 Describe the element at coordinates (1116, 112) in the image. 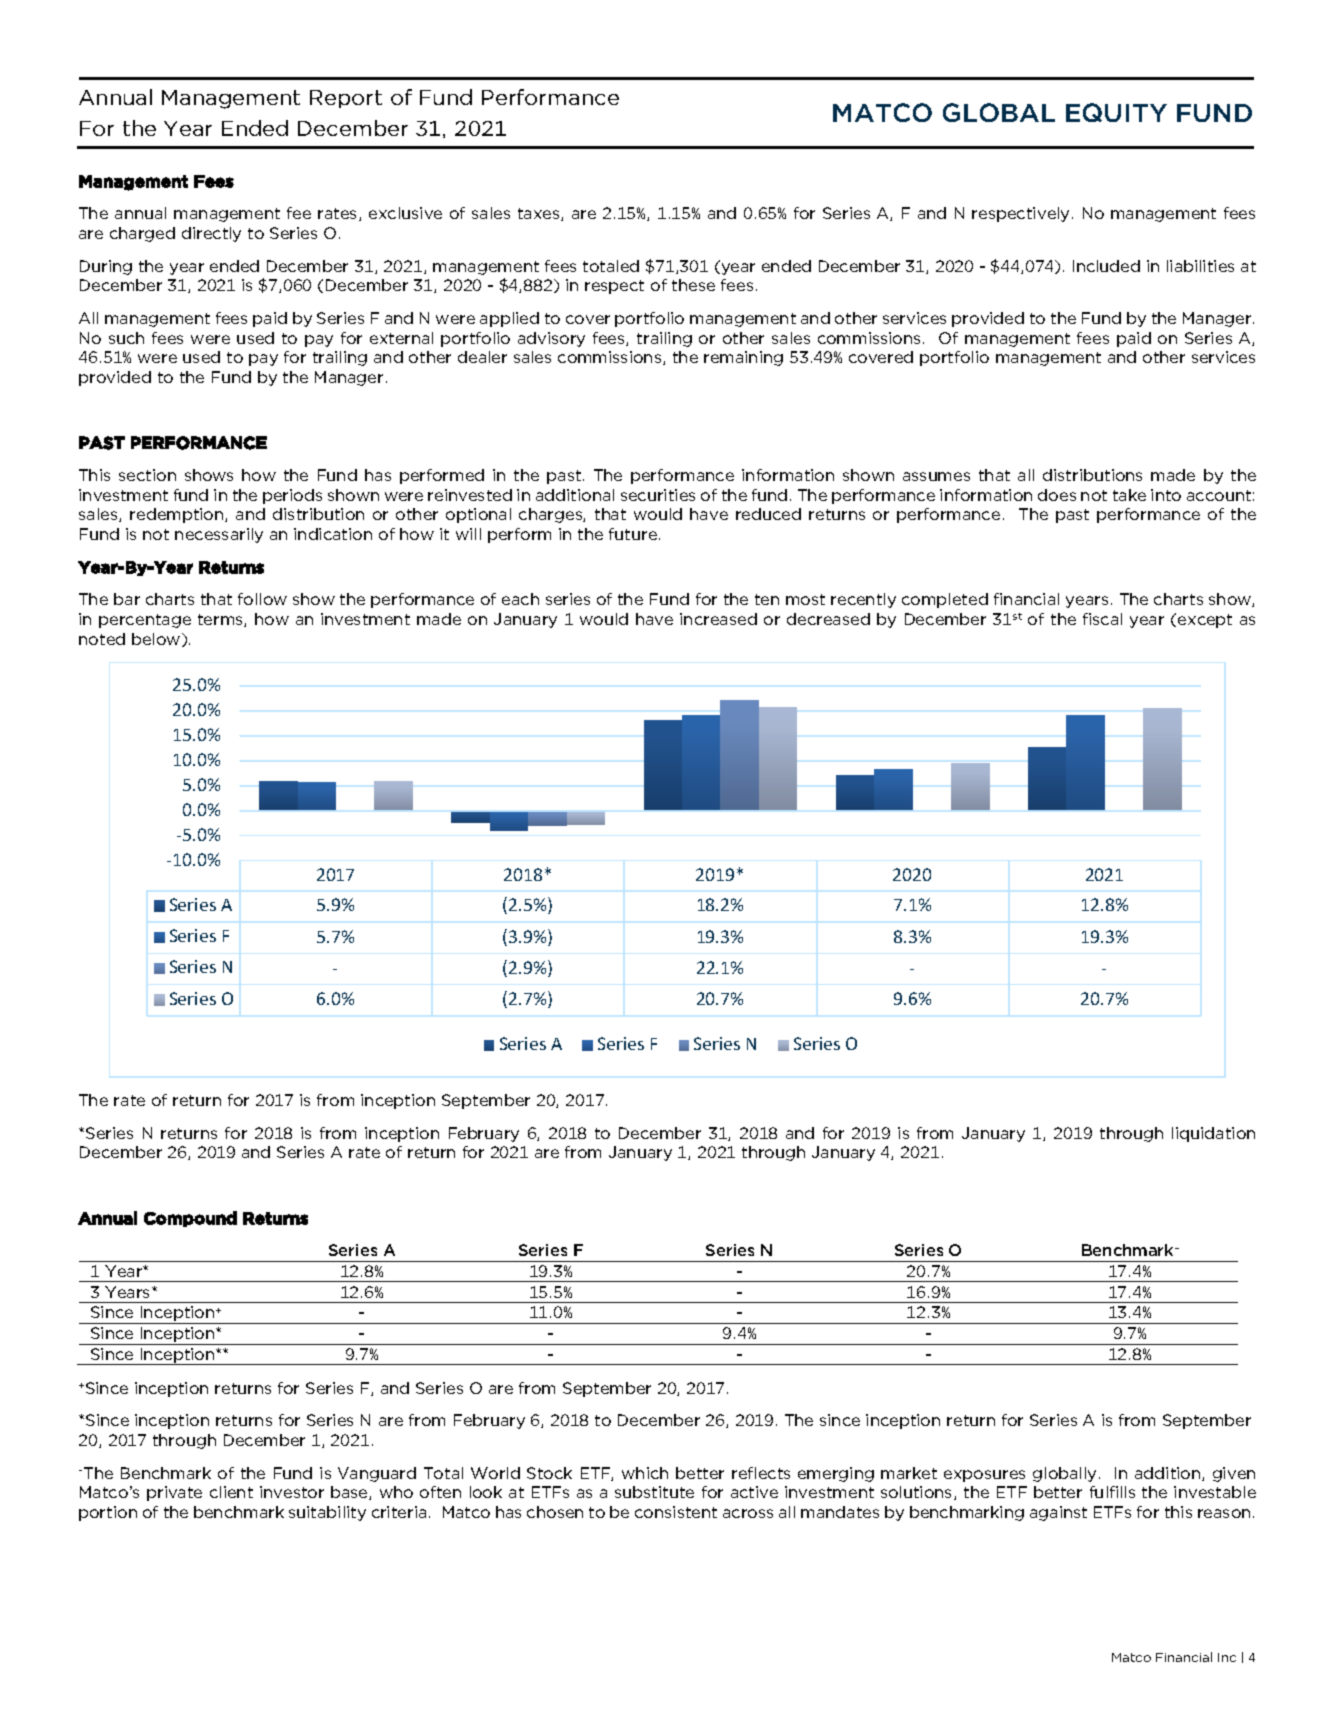

I see `EQUITY` at that location.
